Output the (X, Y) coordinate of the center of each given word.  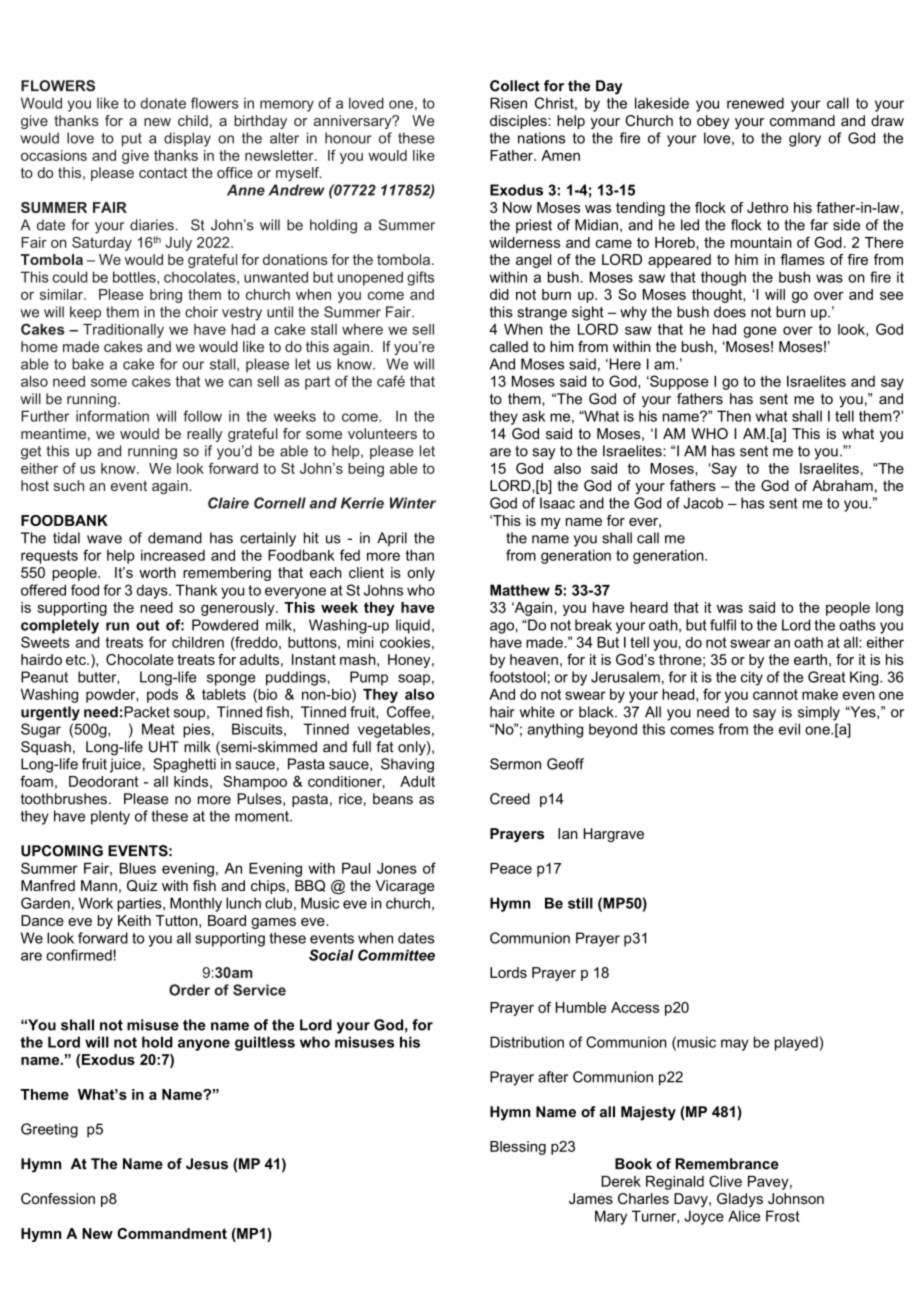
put (132, 140)
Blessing (518, 1148)
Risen (508, 103)
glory (805, 139)
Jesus (207, 1164)
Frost (783, 1216)
